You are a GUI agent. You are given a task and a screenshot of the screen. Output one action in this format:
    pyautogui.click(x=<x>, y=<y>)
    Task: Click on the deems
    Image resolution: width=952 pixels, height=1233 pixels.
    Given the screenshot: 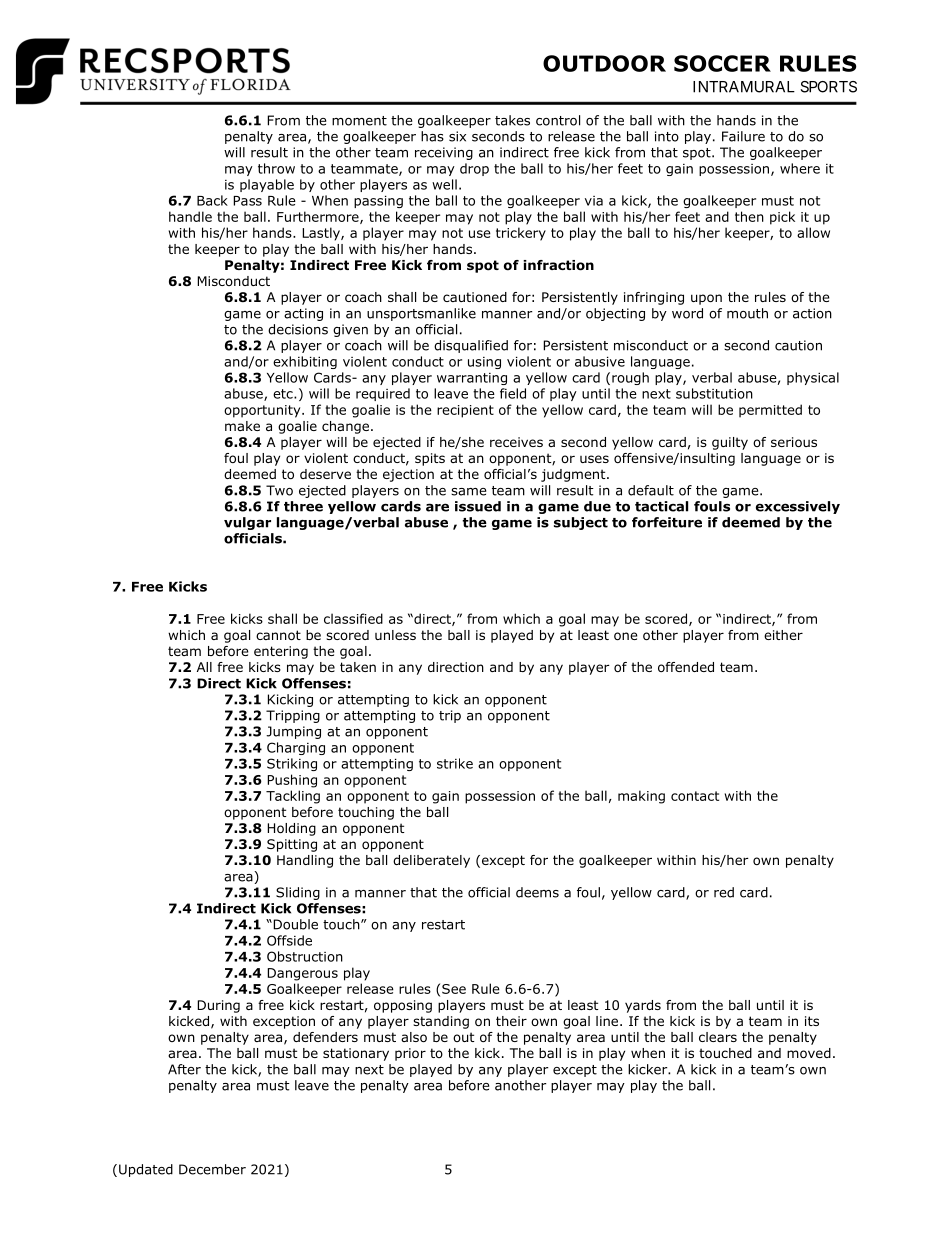 What is the action you would take?
    pyautogui.click(x=537, y=892)
